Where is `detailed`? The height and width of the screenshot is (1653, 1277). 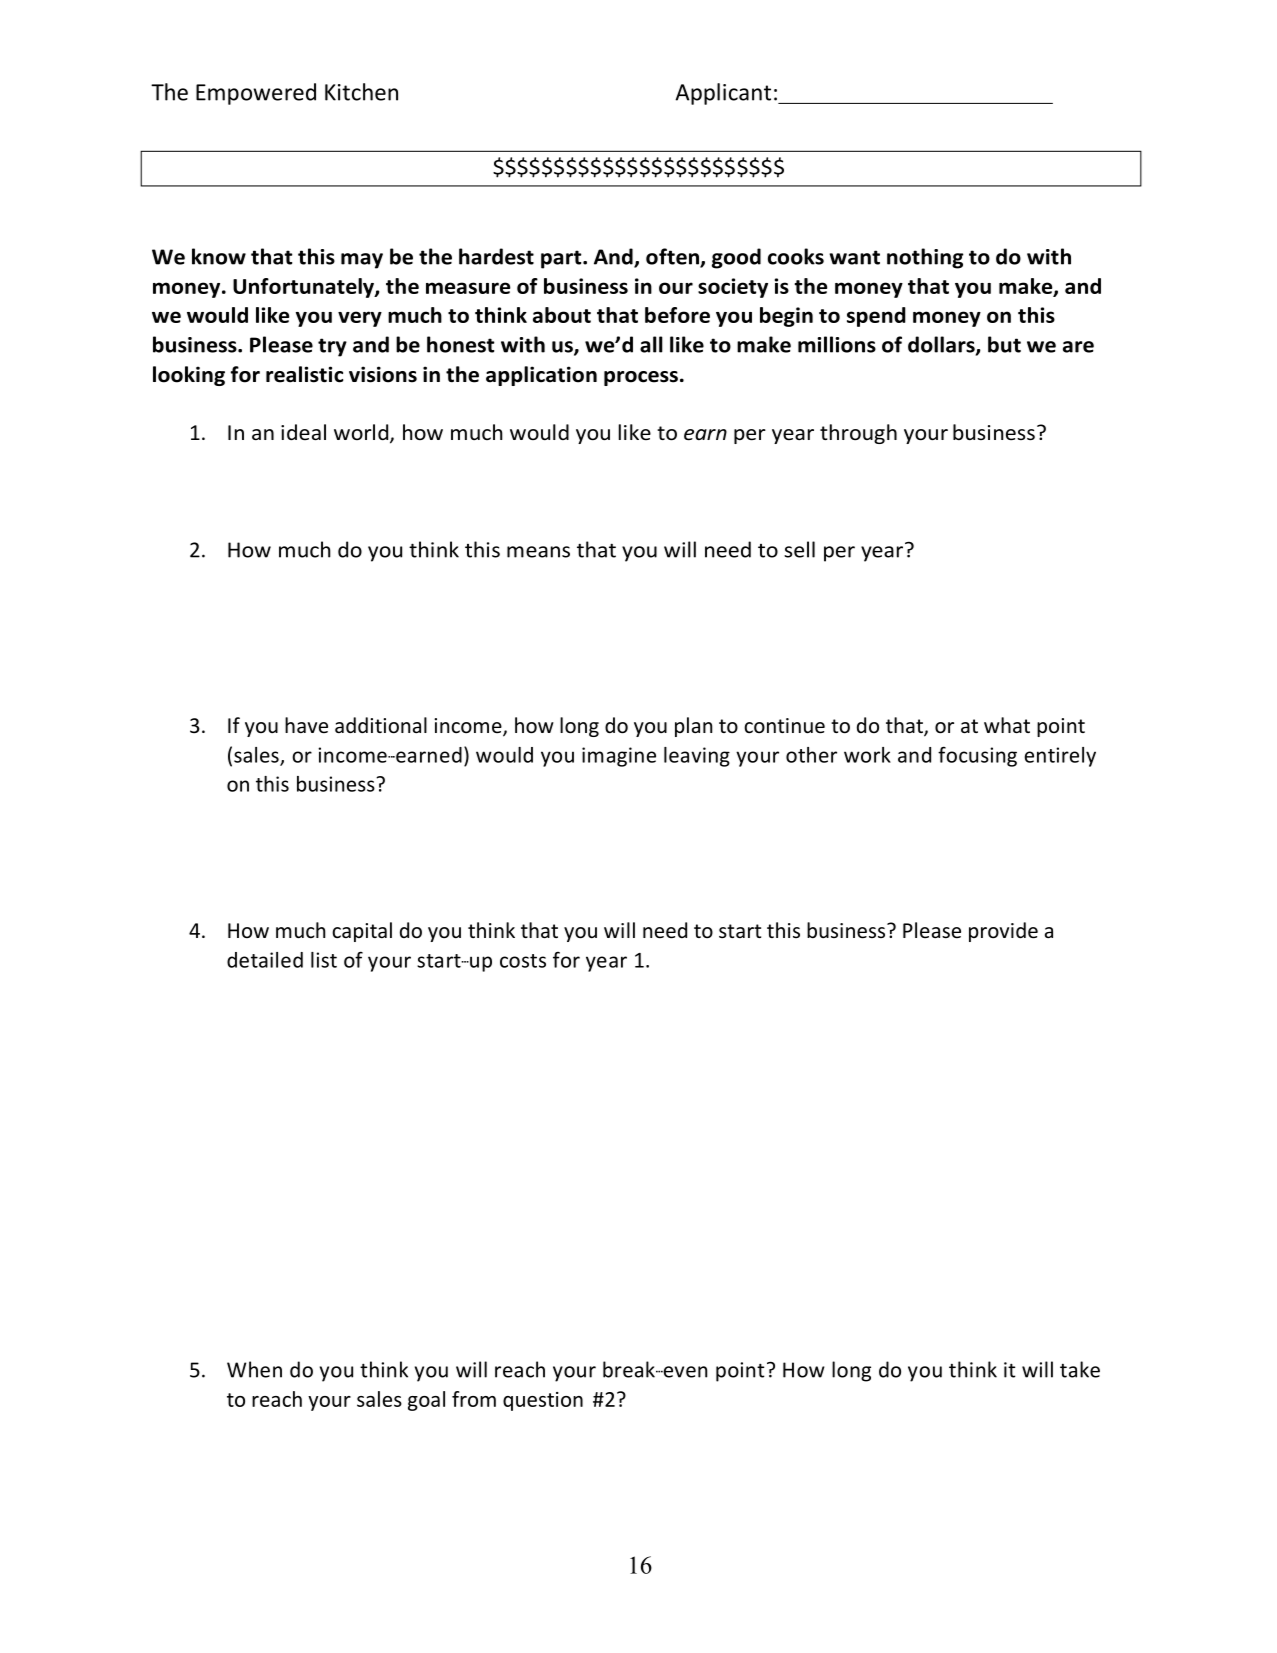 detailed is located at coordinates (265, 960).
